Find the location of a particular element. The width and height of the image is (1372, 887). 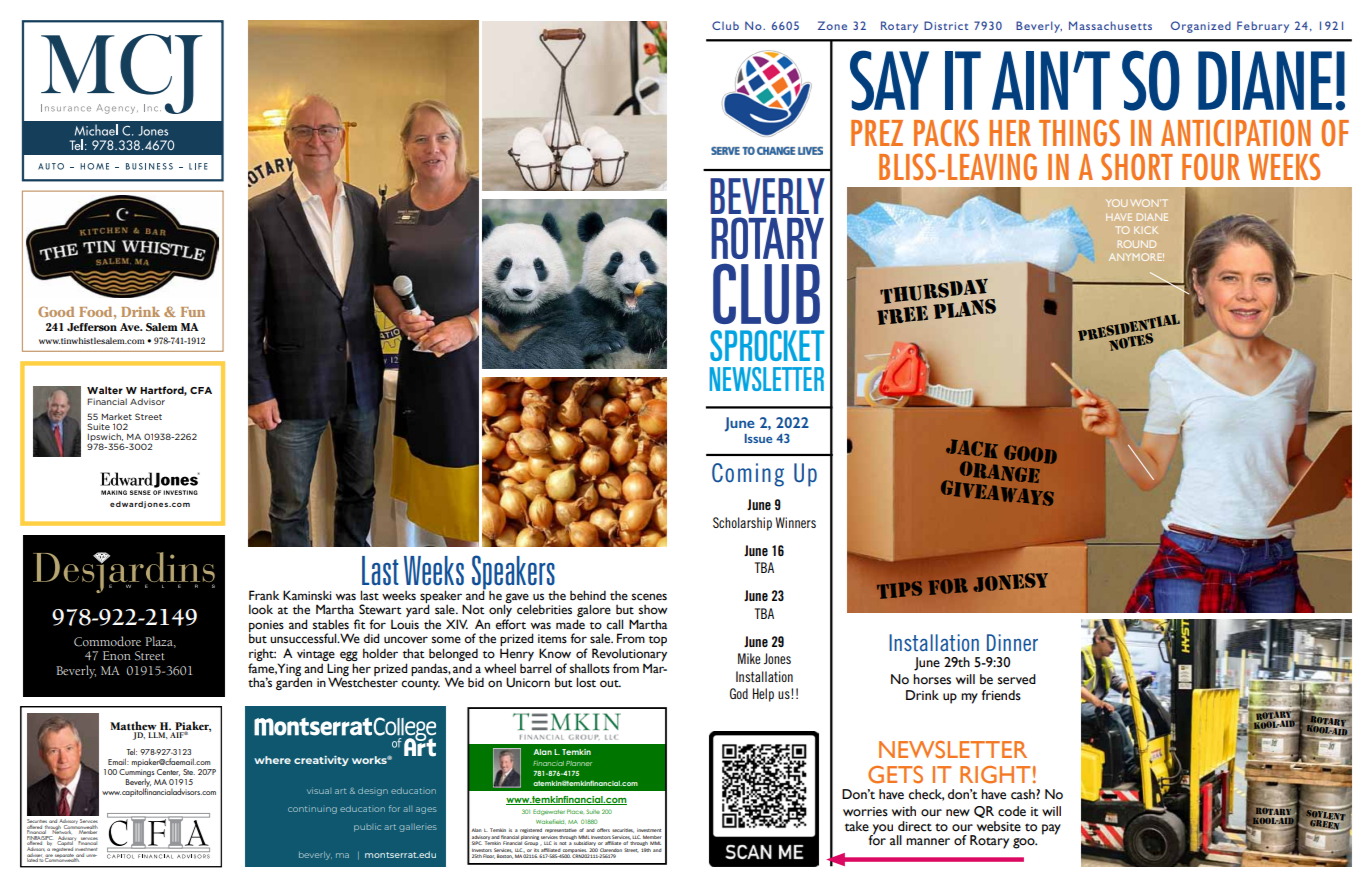

Coming is located at coordinates (748, 475).
